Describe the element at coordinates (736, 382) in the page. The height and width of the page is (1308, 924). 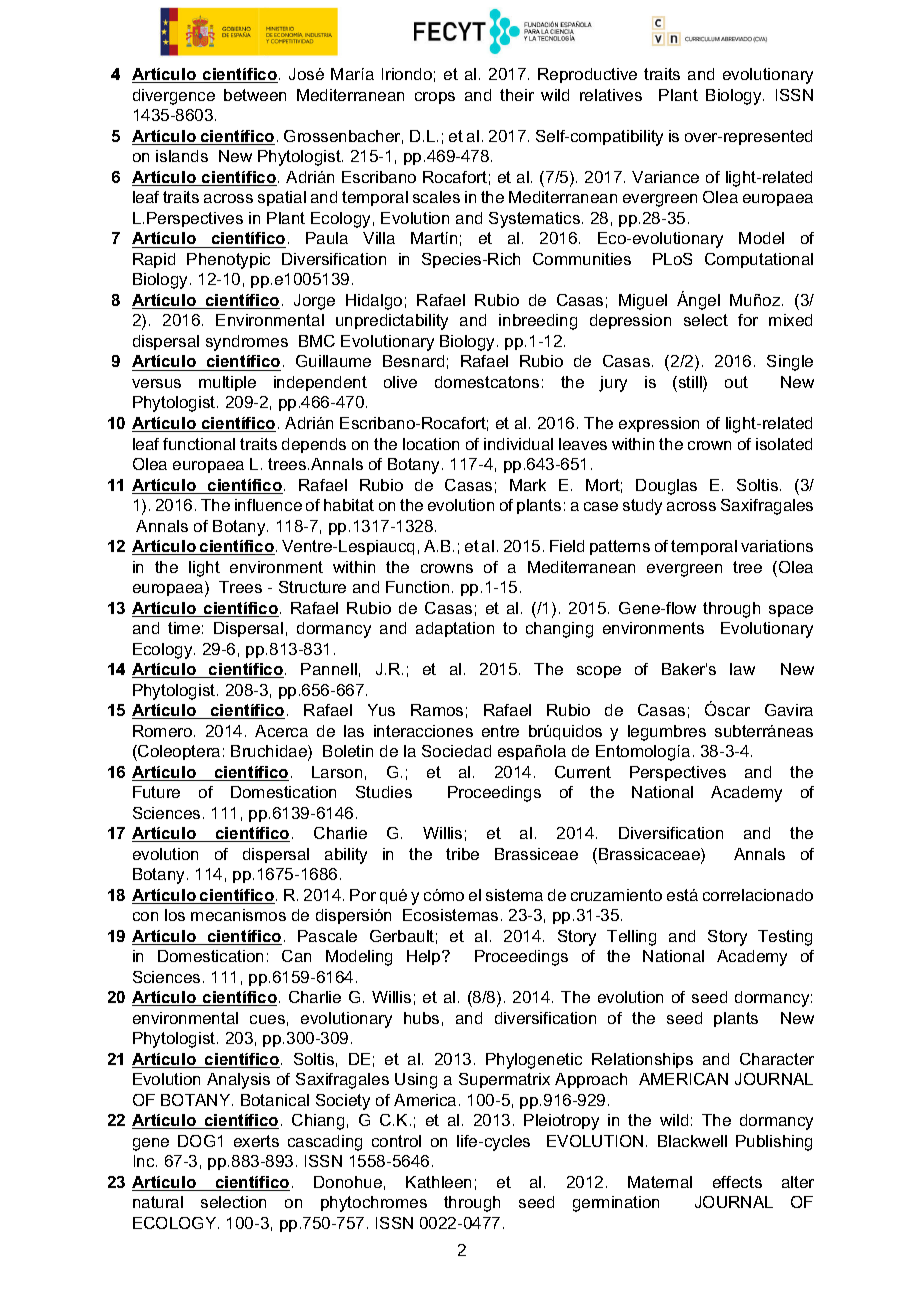
I see `out` at that location.
